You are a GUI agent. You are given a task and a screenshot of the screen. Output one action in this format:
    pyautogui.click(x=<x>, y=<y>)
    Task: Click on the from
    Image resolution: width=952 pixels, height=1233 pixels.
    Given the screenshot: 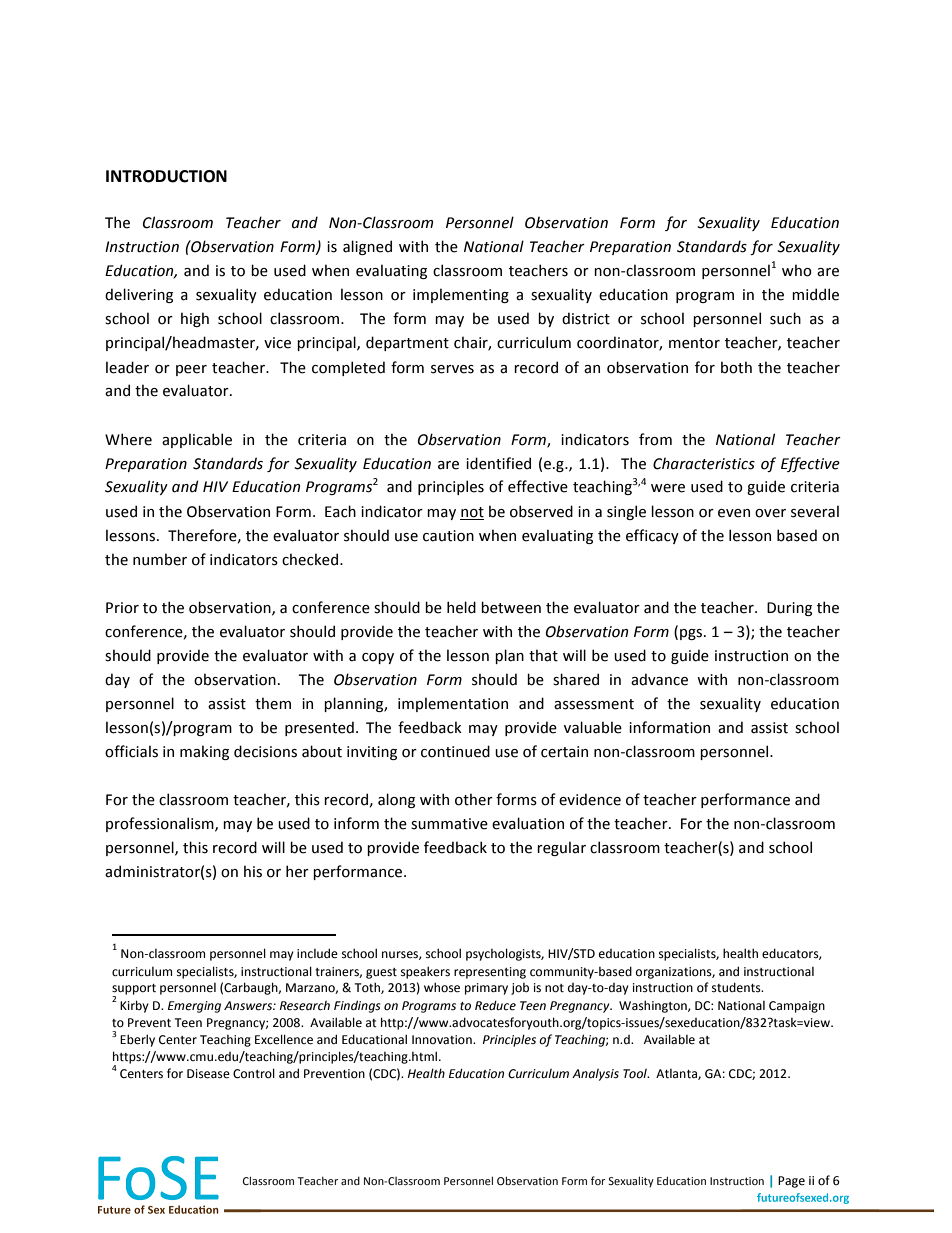 What is the action you would take?
    pyautogui.click(x=655, y=439)
